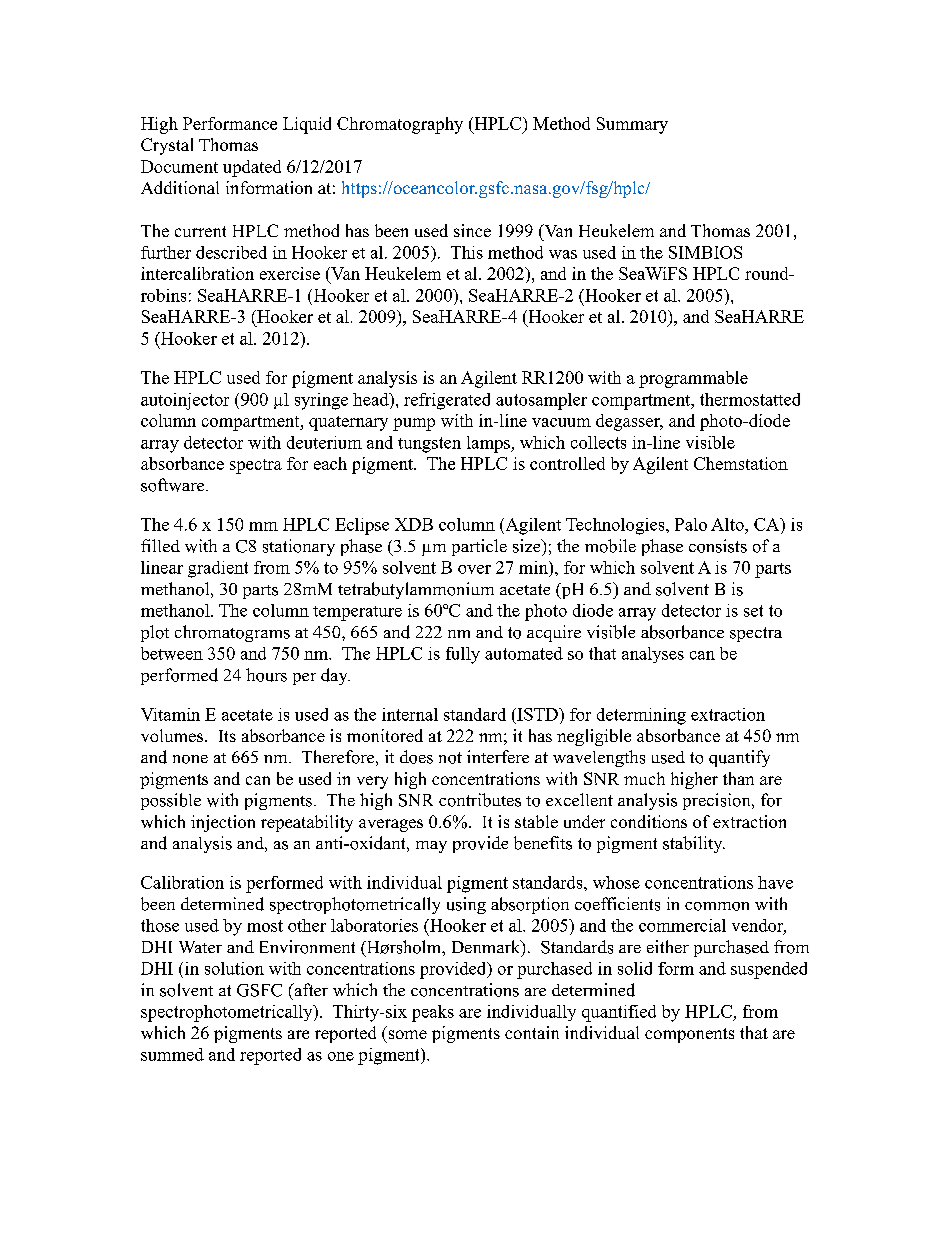  What do you see at coordinates (185, 401) in the document?
I see `autoinjector` at bounding box center [185, 401].
